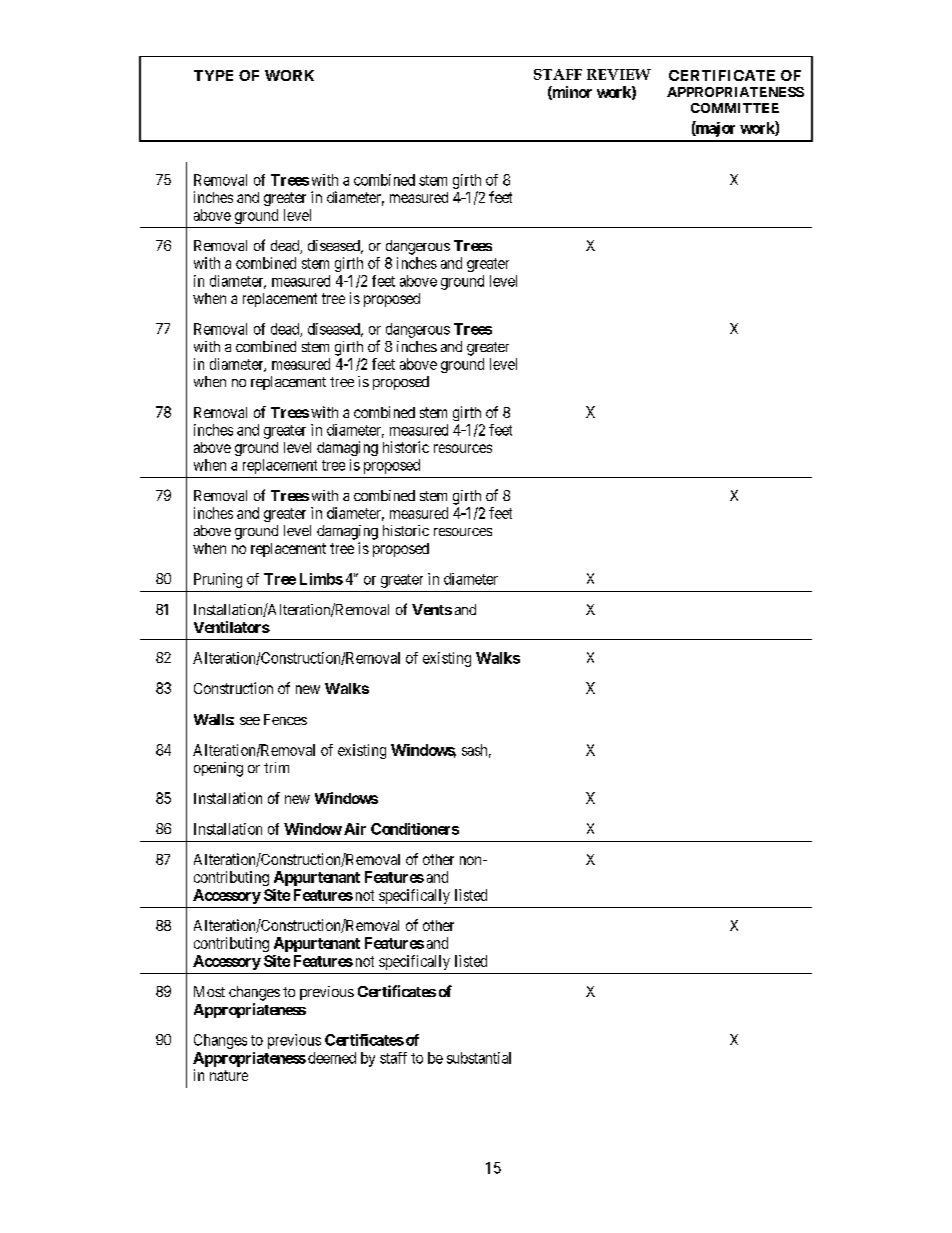  Describe the element at coordinates (332, 1058) in the page. I see `deemed` at that location.
